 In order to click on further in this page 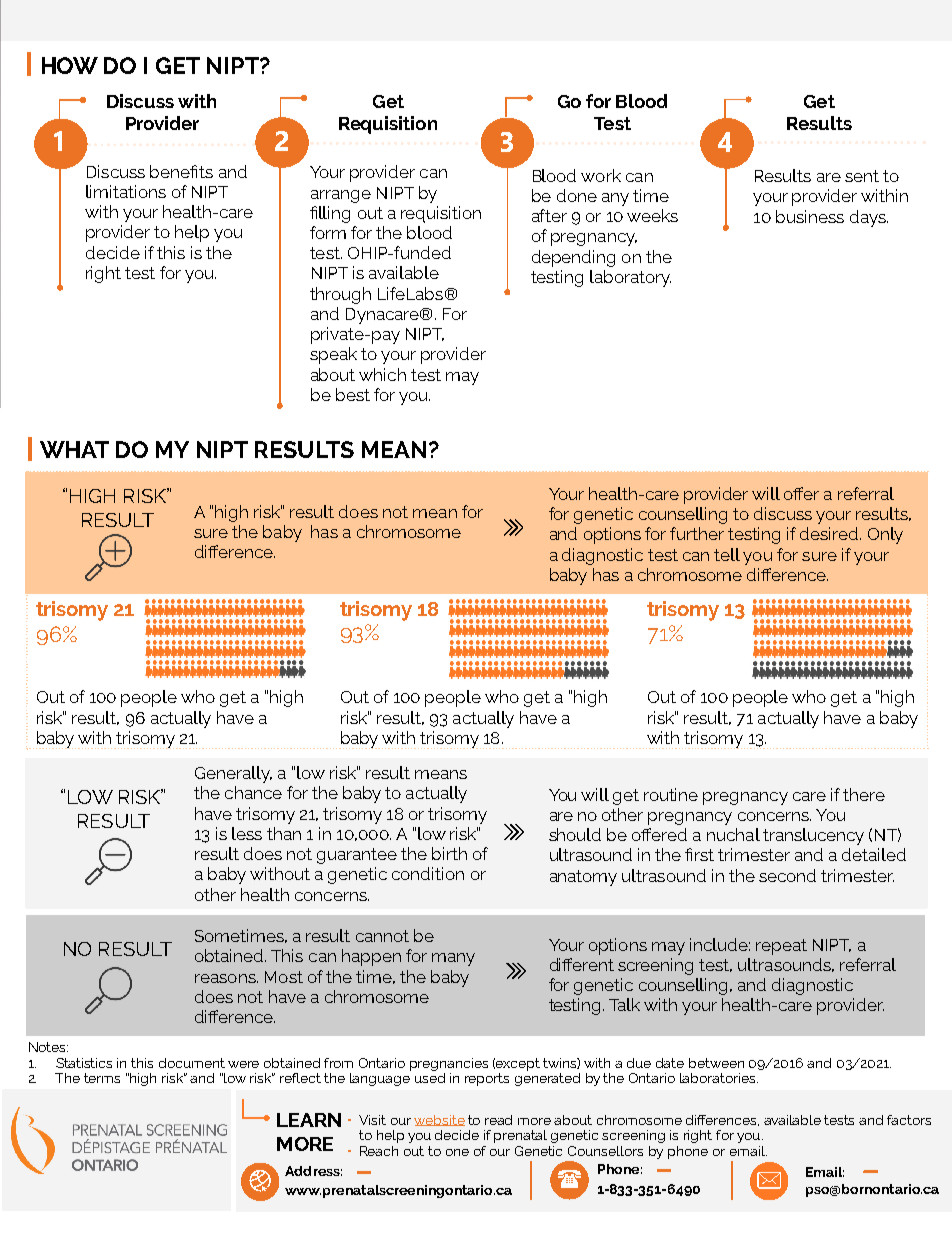, I will do `click(697, 533)`.
